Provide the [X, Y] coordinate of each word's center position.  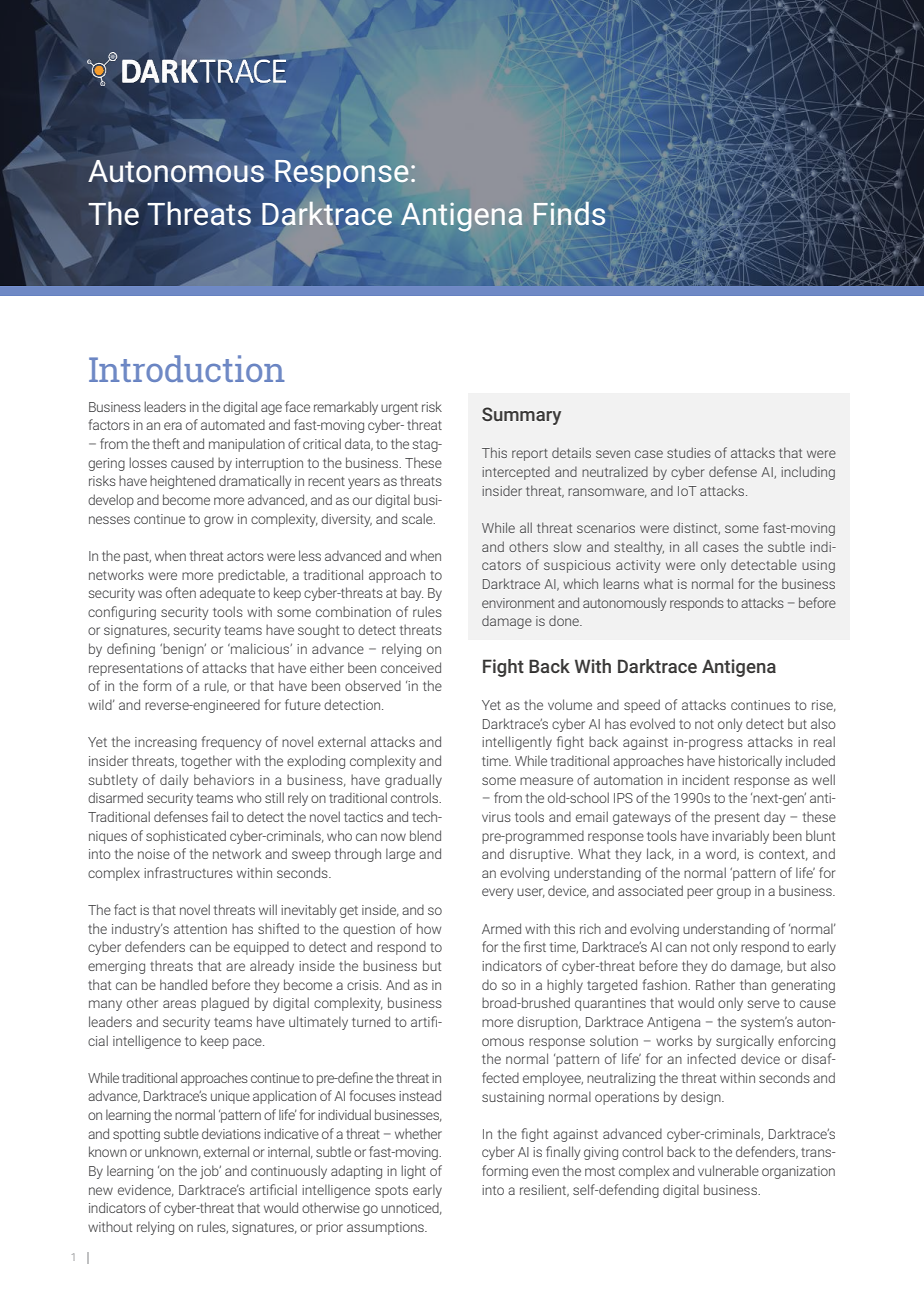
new [101, 1191]
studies [689, 452]
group [734, 893]
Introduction [187, 368]
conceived [411, 667]
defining [131, 650]
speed [642, 706]
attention [200, 929]
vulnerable [728, 1170]
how [429, 928]
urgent [399, 409]
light [413, 1172]
